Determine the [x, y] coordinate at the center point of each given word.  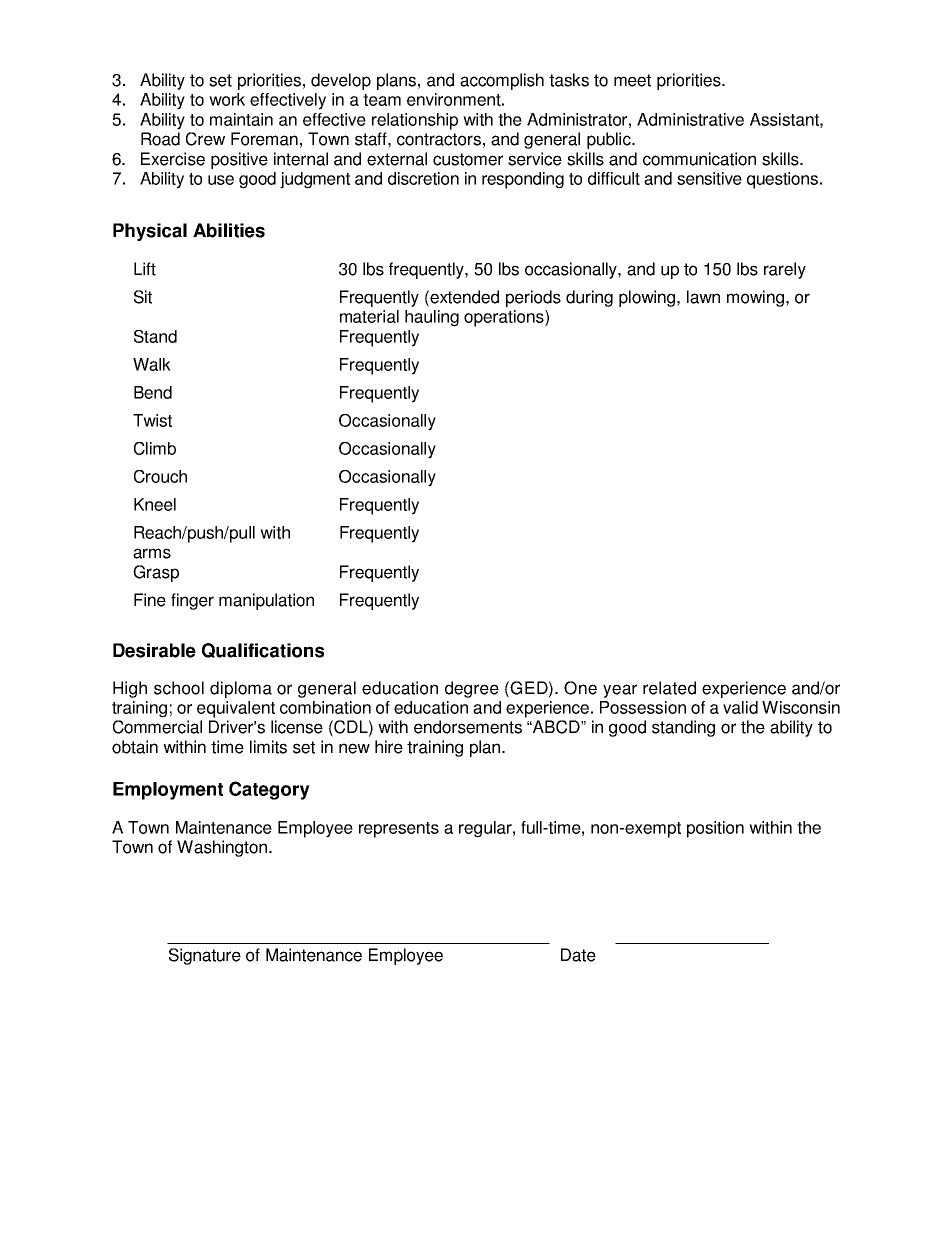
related [669, 688]
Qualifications [263, 650]
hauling [432, 318]
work [227, 99]
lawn [703, 297]
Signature [205, 956]
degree [472, 689]
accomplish [502, 81]
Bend [153, 392]
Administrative [690, 119]
